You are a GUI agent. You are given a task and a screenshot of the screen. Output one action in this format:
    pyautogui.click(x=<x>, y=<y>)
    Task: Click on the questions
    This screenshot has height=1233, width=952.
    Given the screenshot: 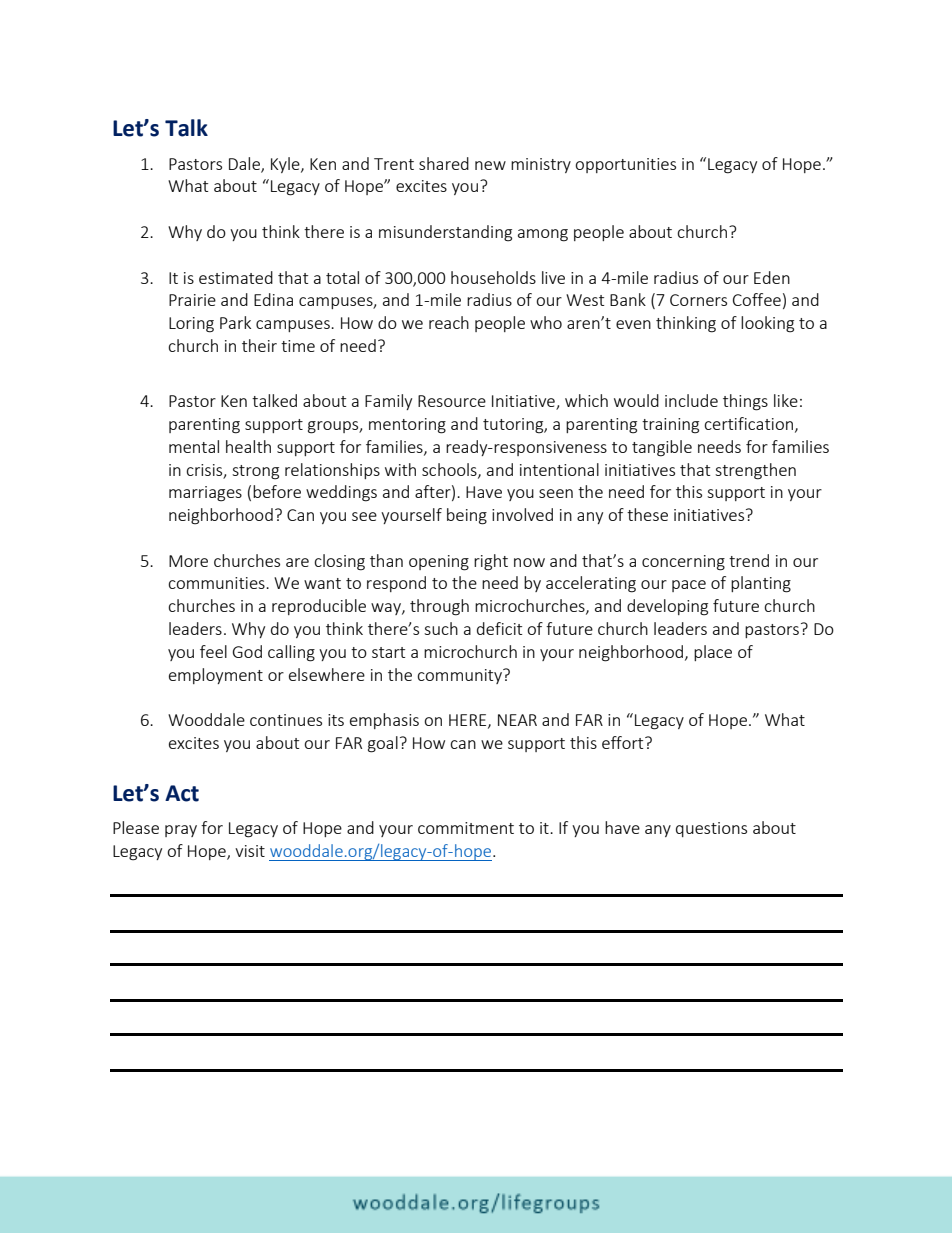 What is the action you would take?
    pyautogui.click(x=711, y=829)
